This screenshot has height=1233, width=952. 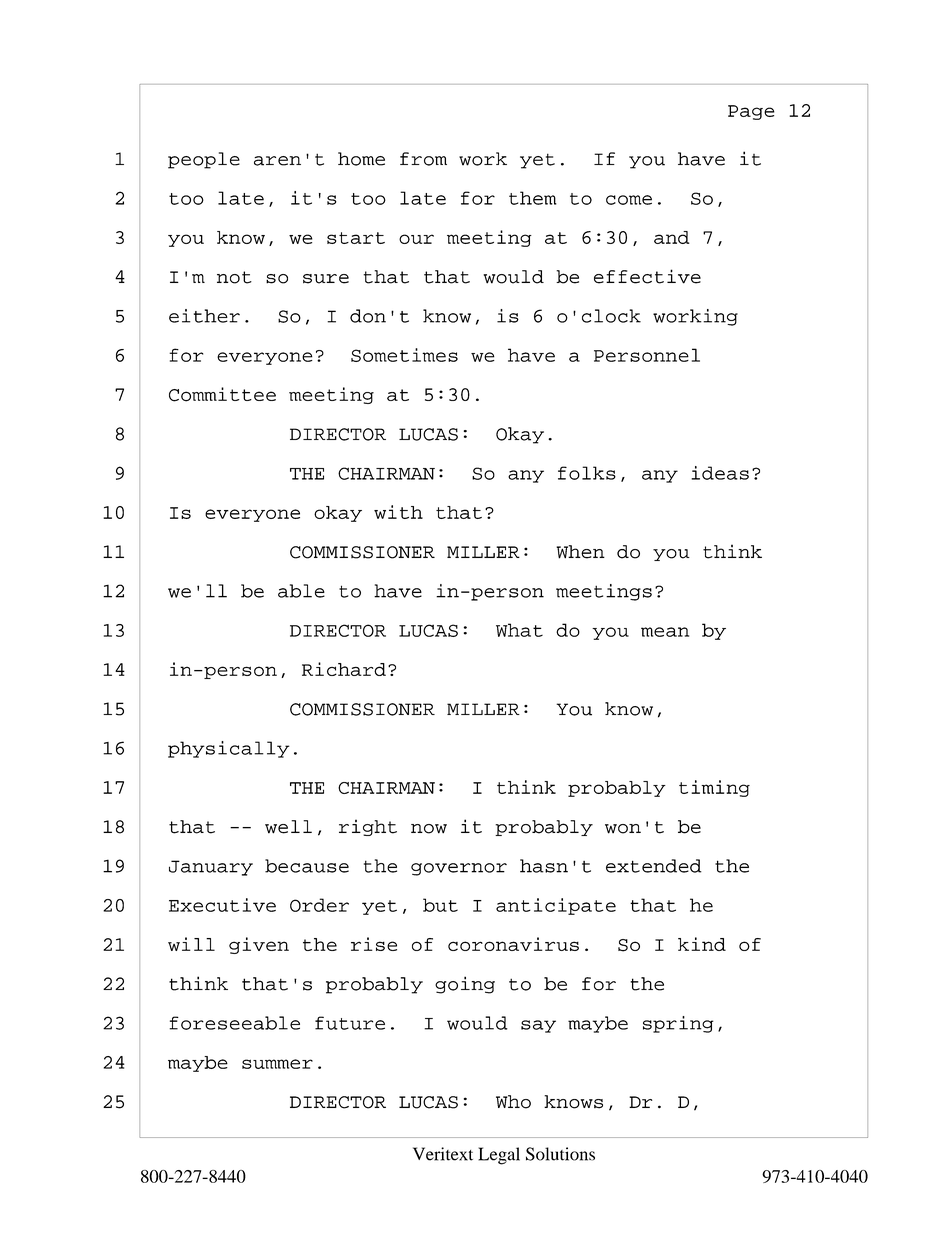 I want to click on spring, so click(x=678, y=1024).
